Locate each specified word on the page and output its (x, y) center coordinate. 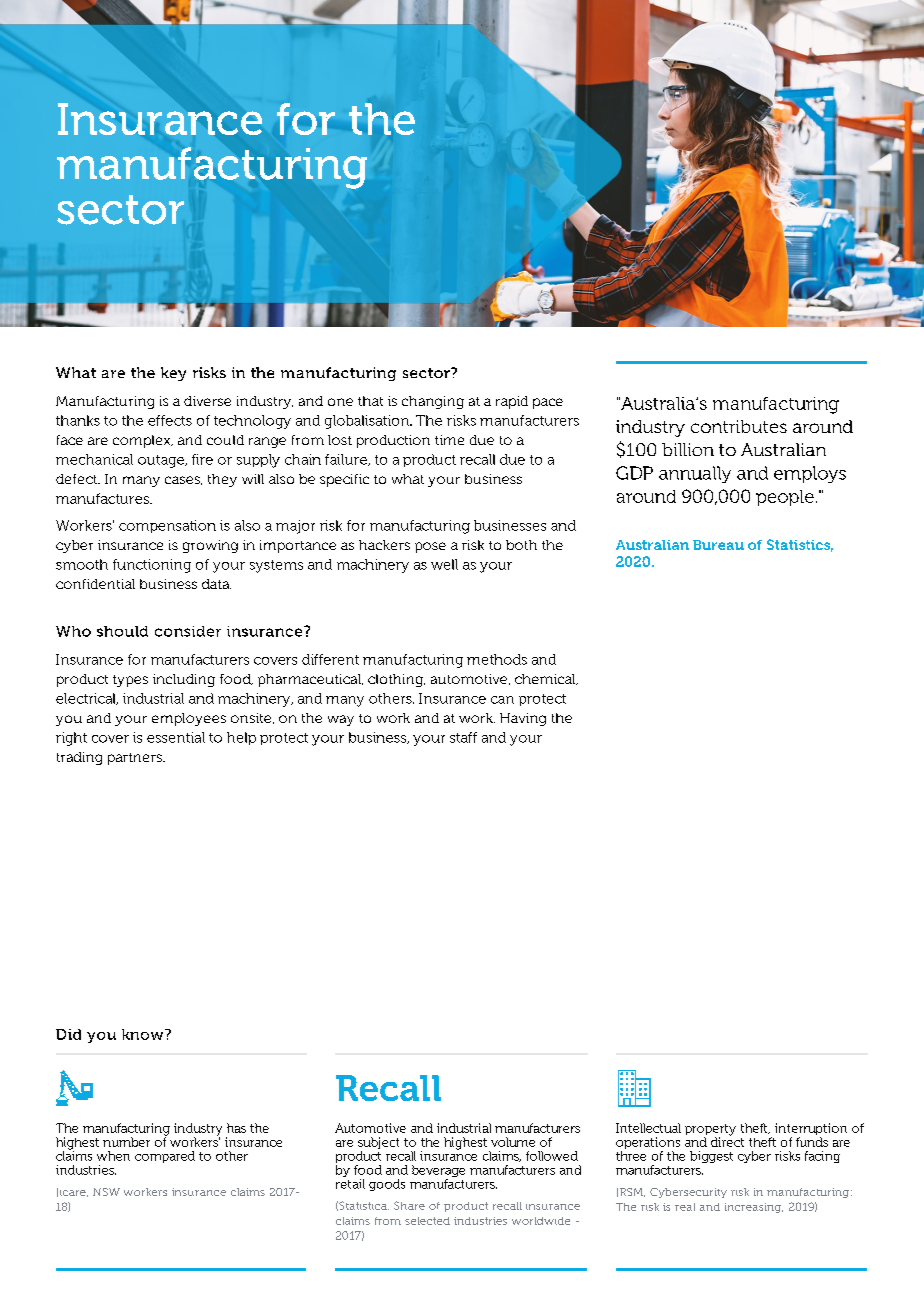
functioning (152, 566)
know (144, 1034)
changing (433, 402)
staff (463, 737)
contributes (739, 426)
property (710, 1131)
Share (409, 1205)
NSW (106, 1192)
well (444, 564)
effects (170, 420)
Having (523, 719)
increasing (754, 1208)
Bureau (718, 545)
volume (513, 1142)
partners (136, 759)
